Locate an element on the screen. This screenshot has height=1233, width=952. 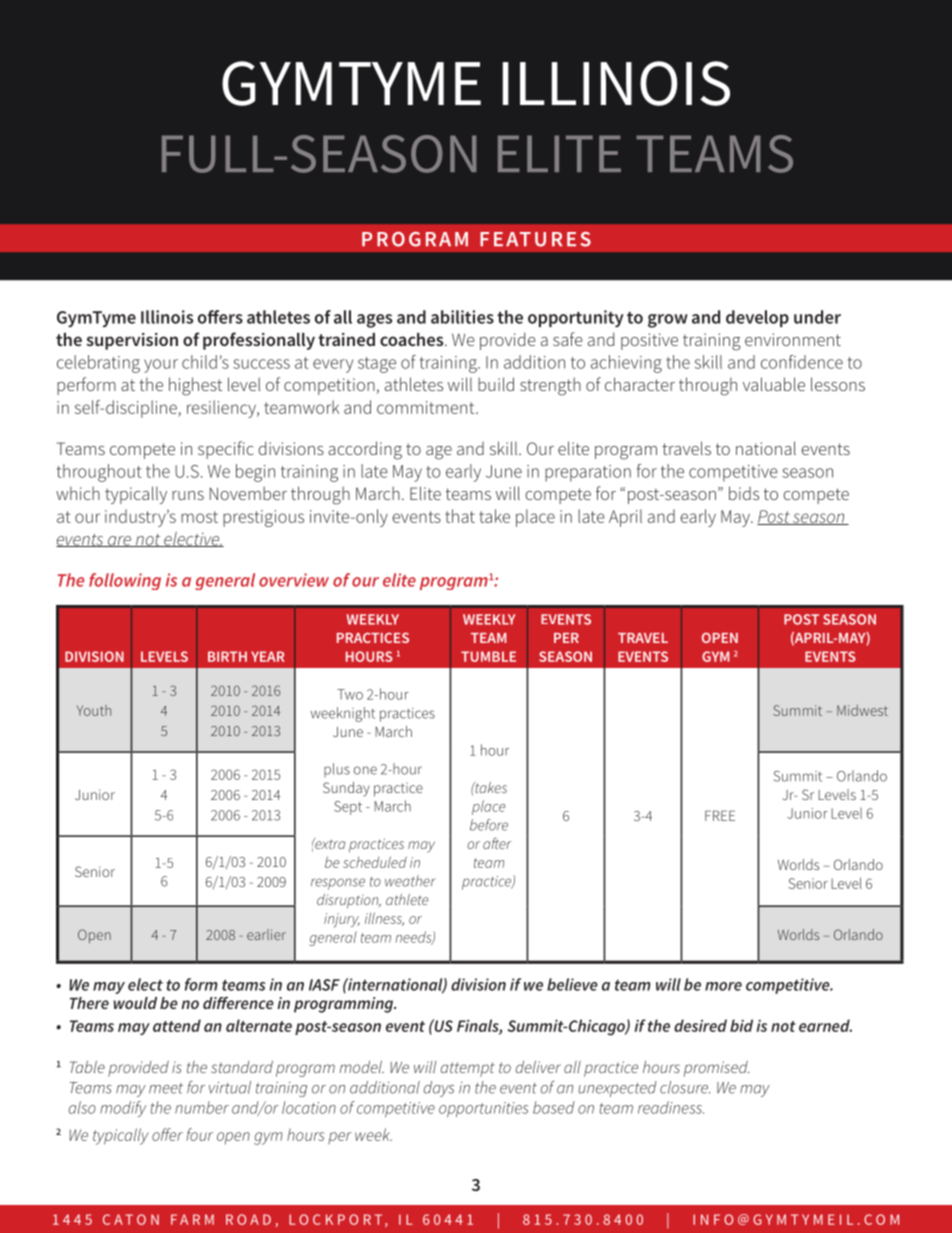
opportunities is located at coordinates (483, 1109).
